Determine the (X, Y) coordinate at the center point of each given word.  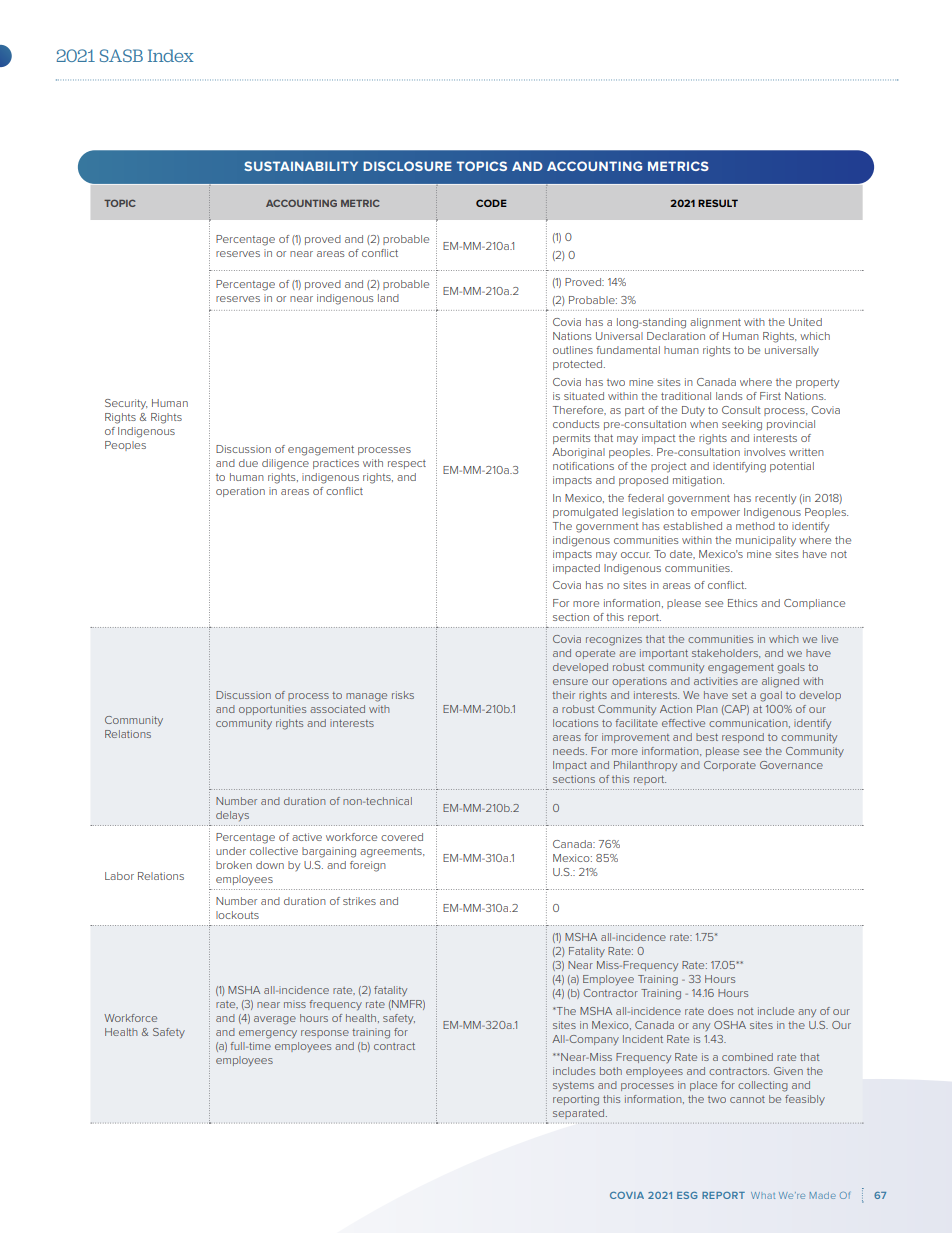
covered (402, 837)
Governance (791, 765)
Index (170, 55)
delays (232, 816)
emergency (268, 1034)
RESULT (718, 203)
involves (765, 452)
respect (407, 464)
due (248, 463)
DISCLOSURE (407, 166)
